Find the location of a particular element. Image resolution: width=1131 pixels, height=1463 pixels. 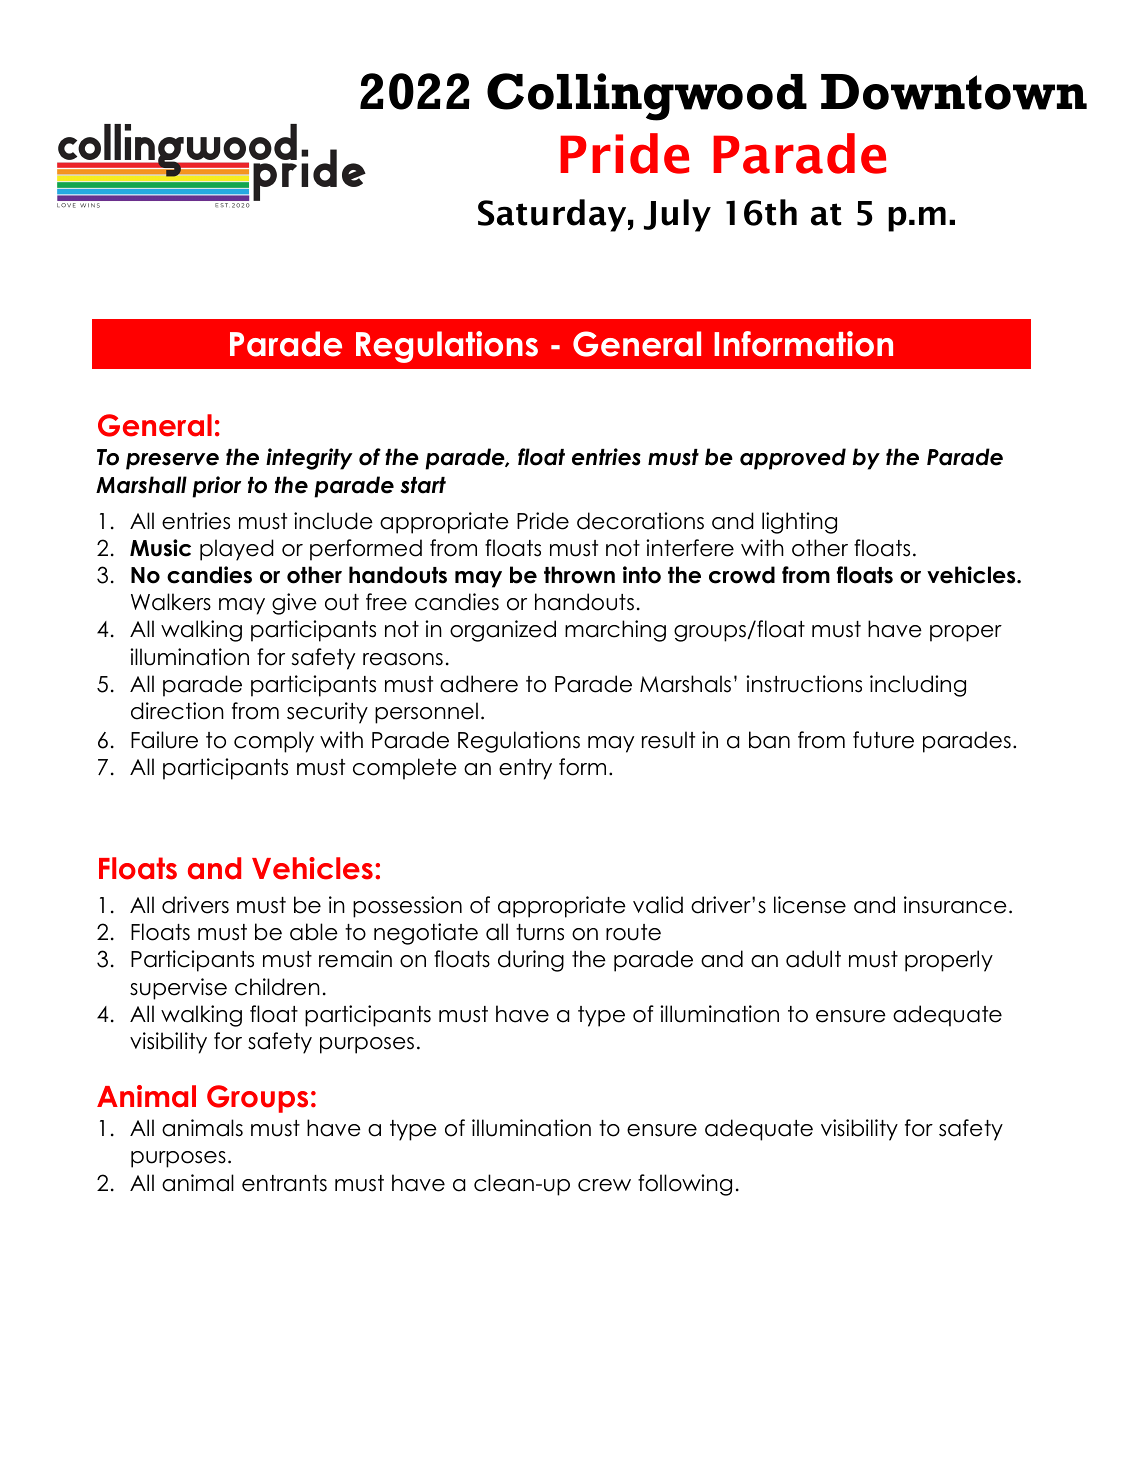

entrants is located at coordinates (284, 1183).
